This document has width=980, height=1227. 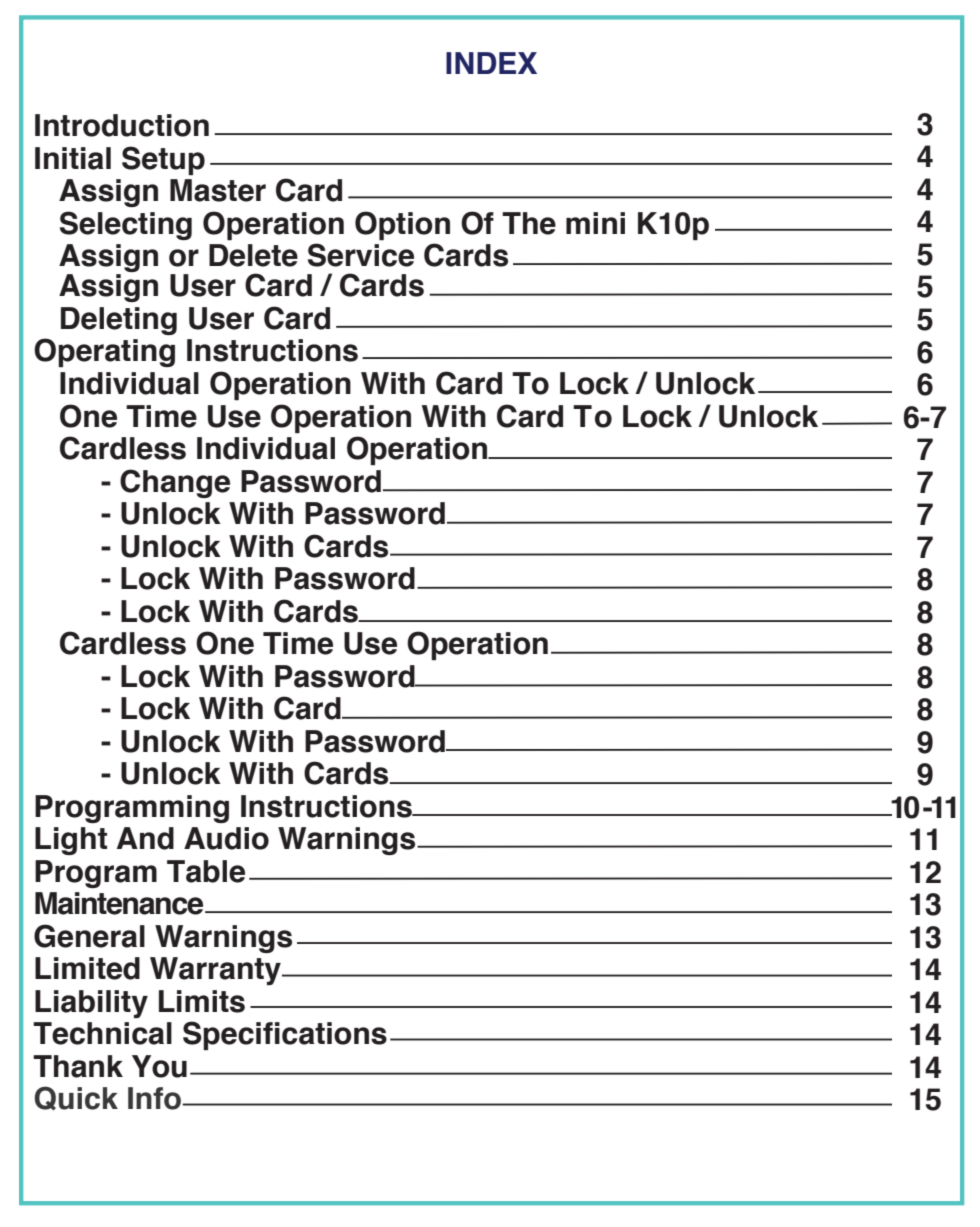 What do you see at coordinates (226, 838) in the document?
I see `Audio` at bounding box center [226, 838].
